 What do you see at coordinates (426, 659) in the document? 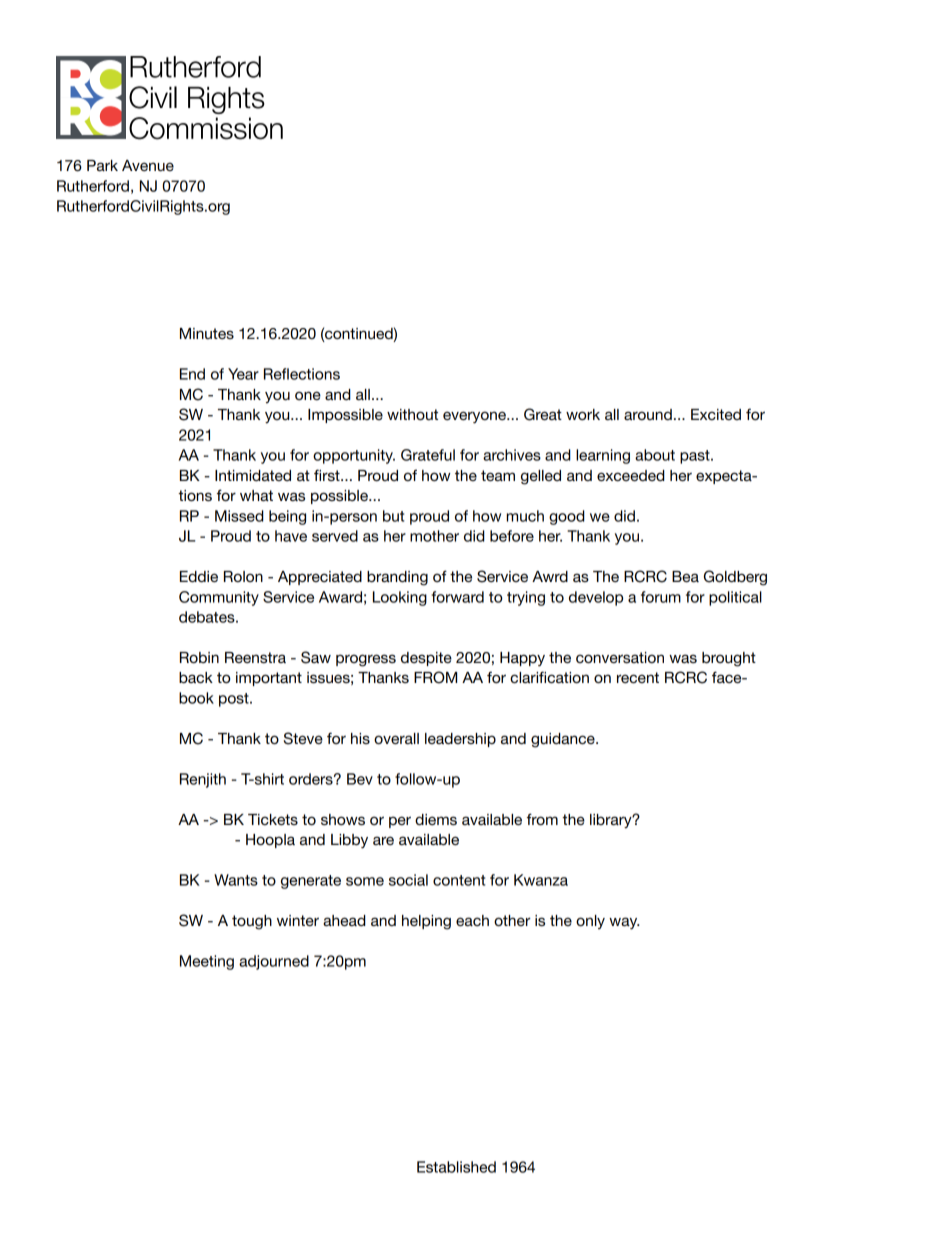
I see `despite` at bounding box center [426, 659].
